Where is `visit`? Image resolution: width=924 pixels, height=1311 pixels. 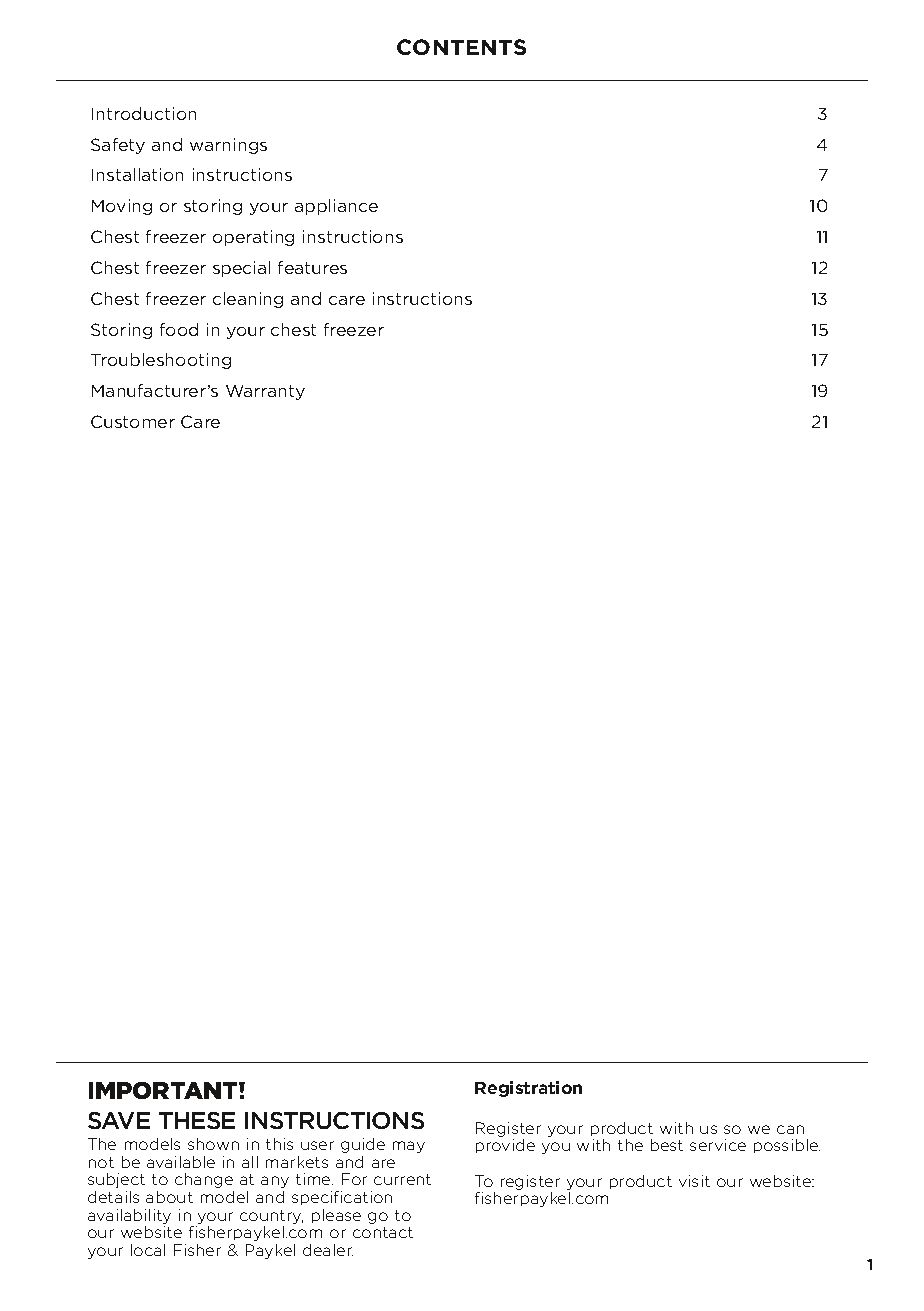
visit is located at coordinates (694, 1181).
